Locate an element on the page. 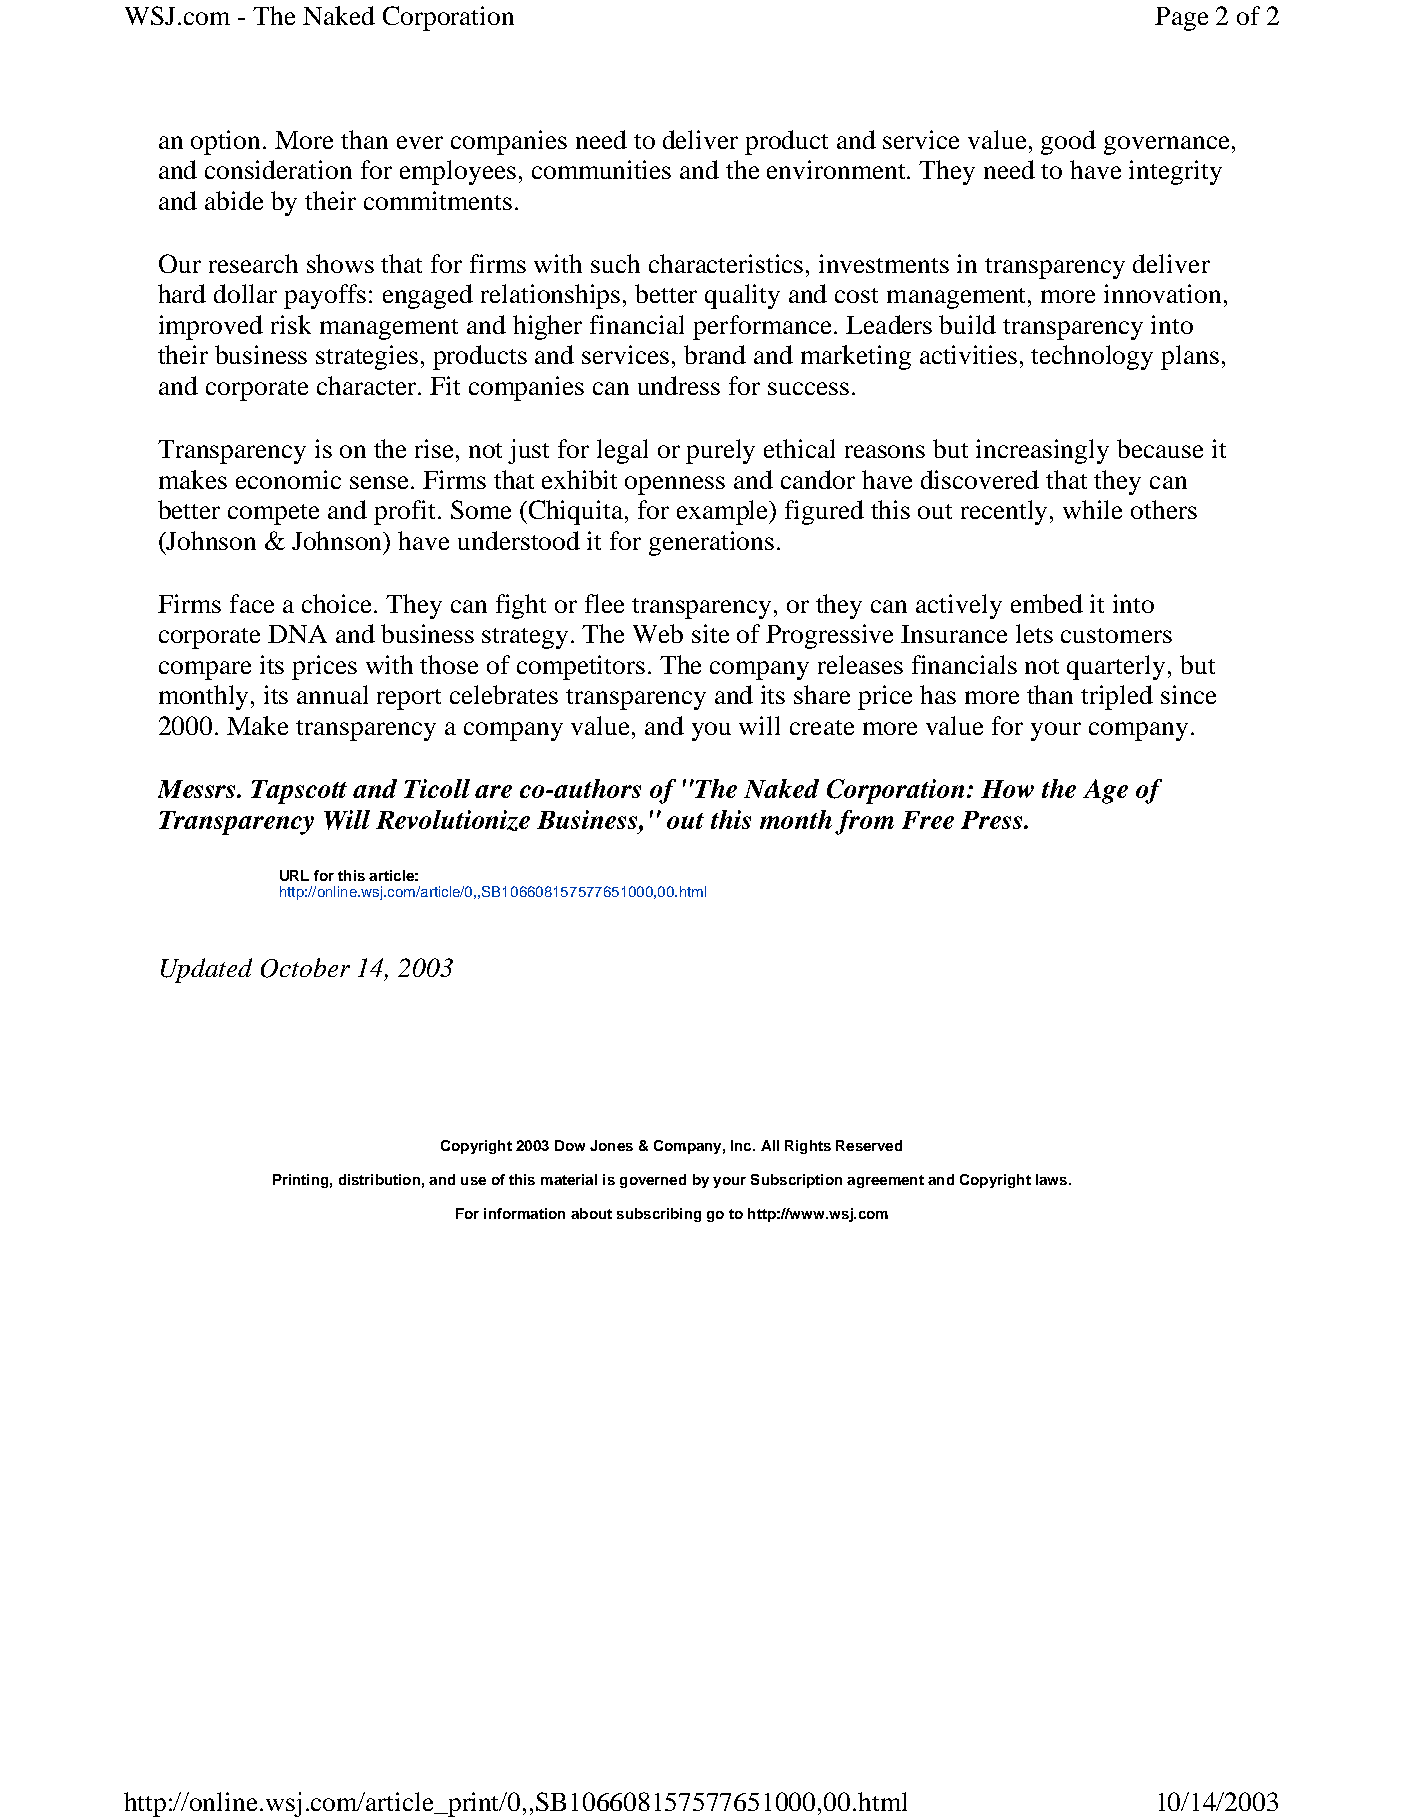  URL is located at coordinates (294, 875).
